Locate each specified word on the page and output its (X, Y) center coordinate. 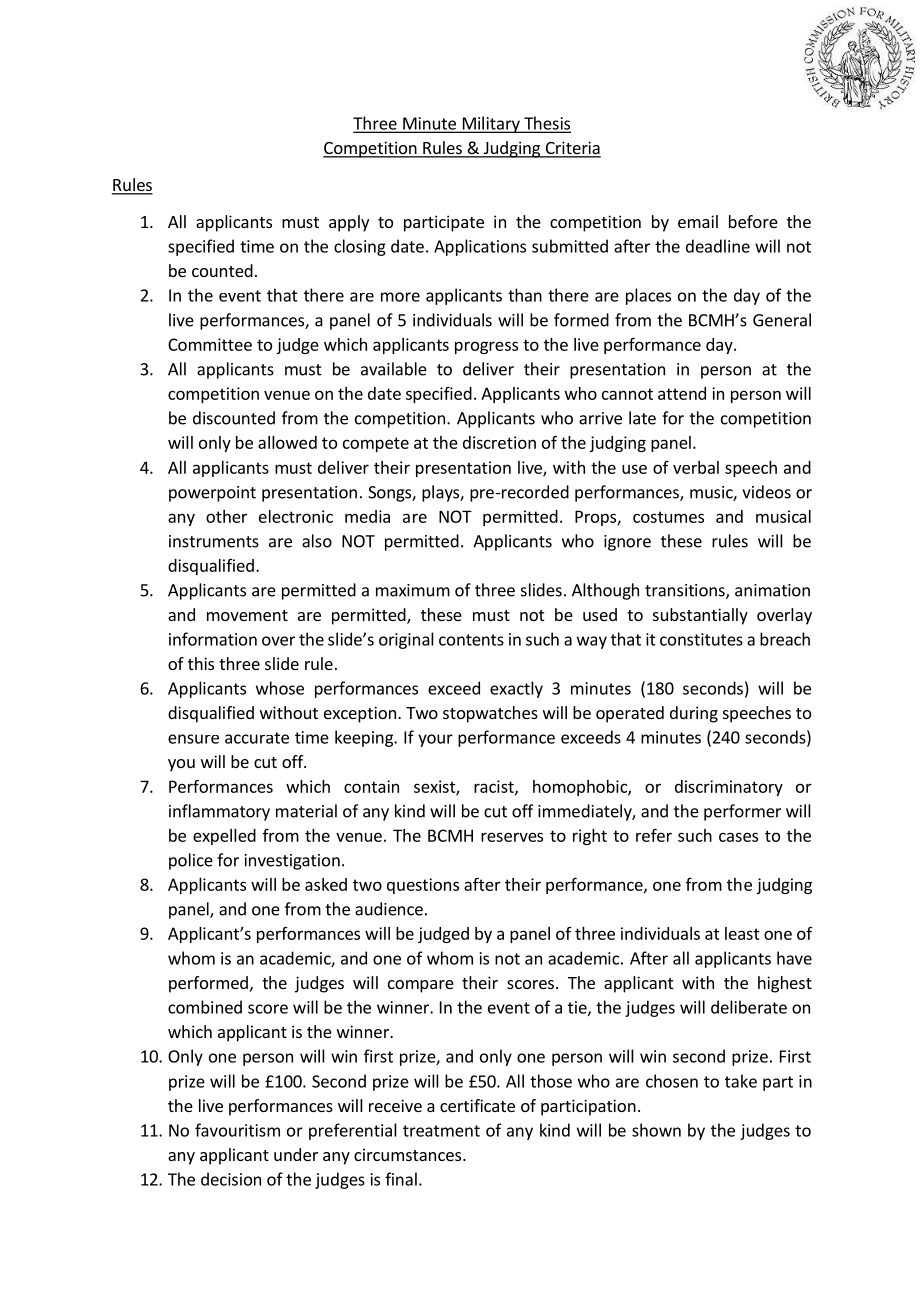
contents (471, 640)
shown (656, 1130)
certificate (477, 1105)
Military (491, 124)
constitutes (701, 639)
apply (349, 223)
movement (247, 615)
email (698, 221)
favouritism (237, 1130)
